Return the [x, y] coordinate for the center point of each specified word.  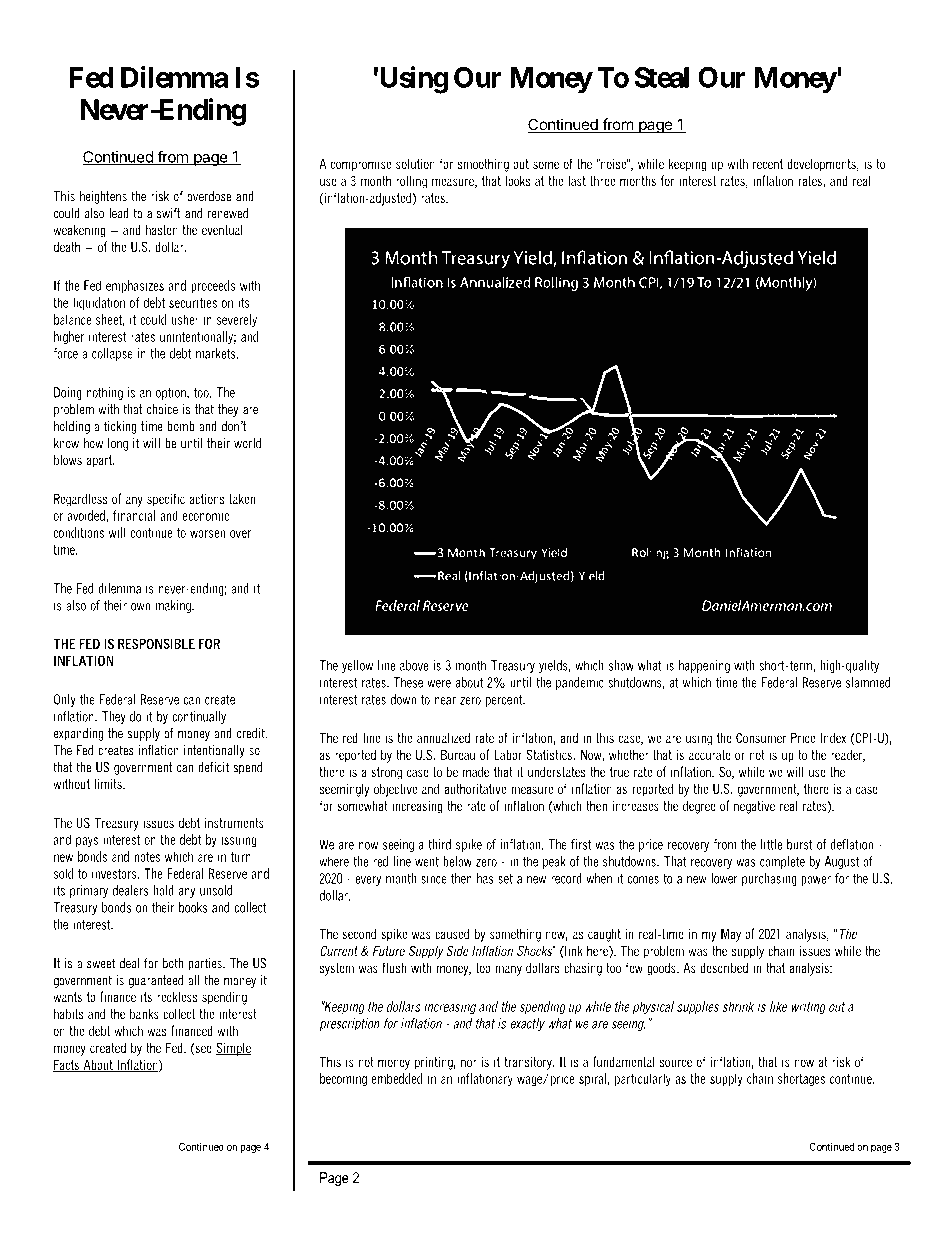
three [603, 180]
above [414, 665]
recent [768, 164]
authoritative [475, 788]
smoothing [483, 165]
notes [147, 857]
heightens [103, 197]
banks [144, 1013]
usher [185, 319]
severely [237, 321]
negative [754, 807]
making [174, 606]
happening [704, 666]
